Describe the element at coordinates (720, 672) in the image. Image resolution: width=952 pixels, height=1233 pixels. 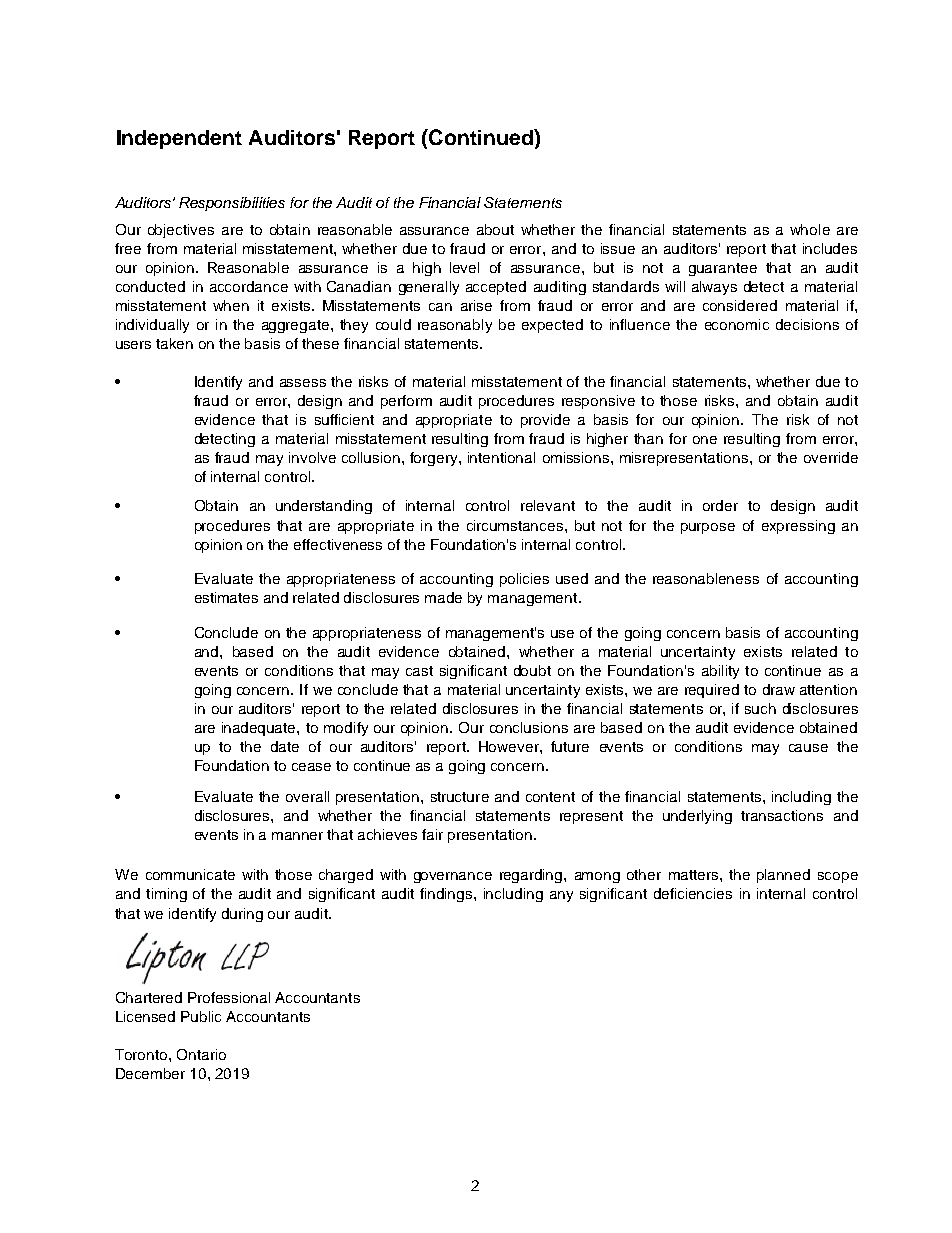
I see `ability` at that location.
